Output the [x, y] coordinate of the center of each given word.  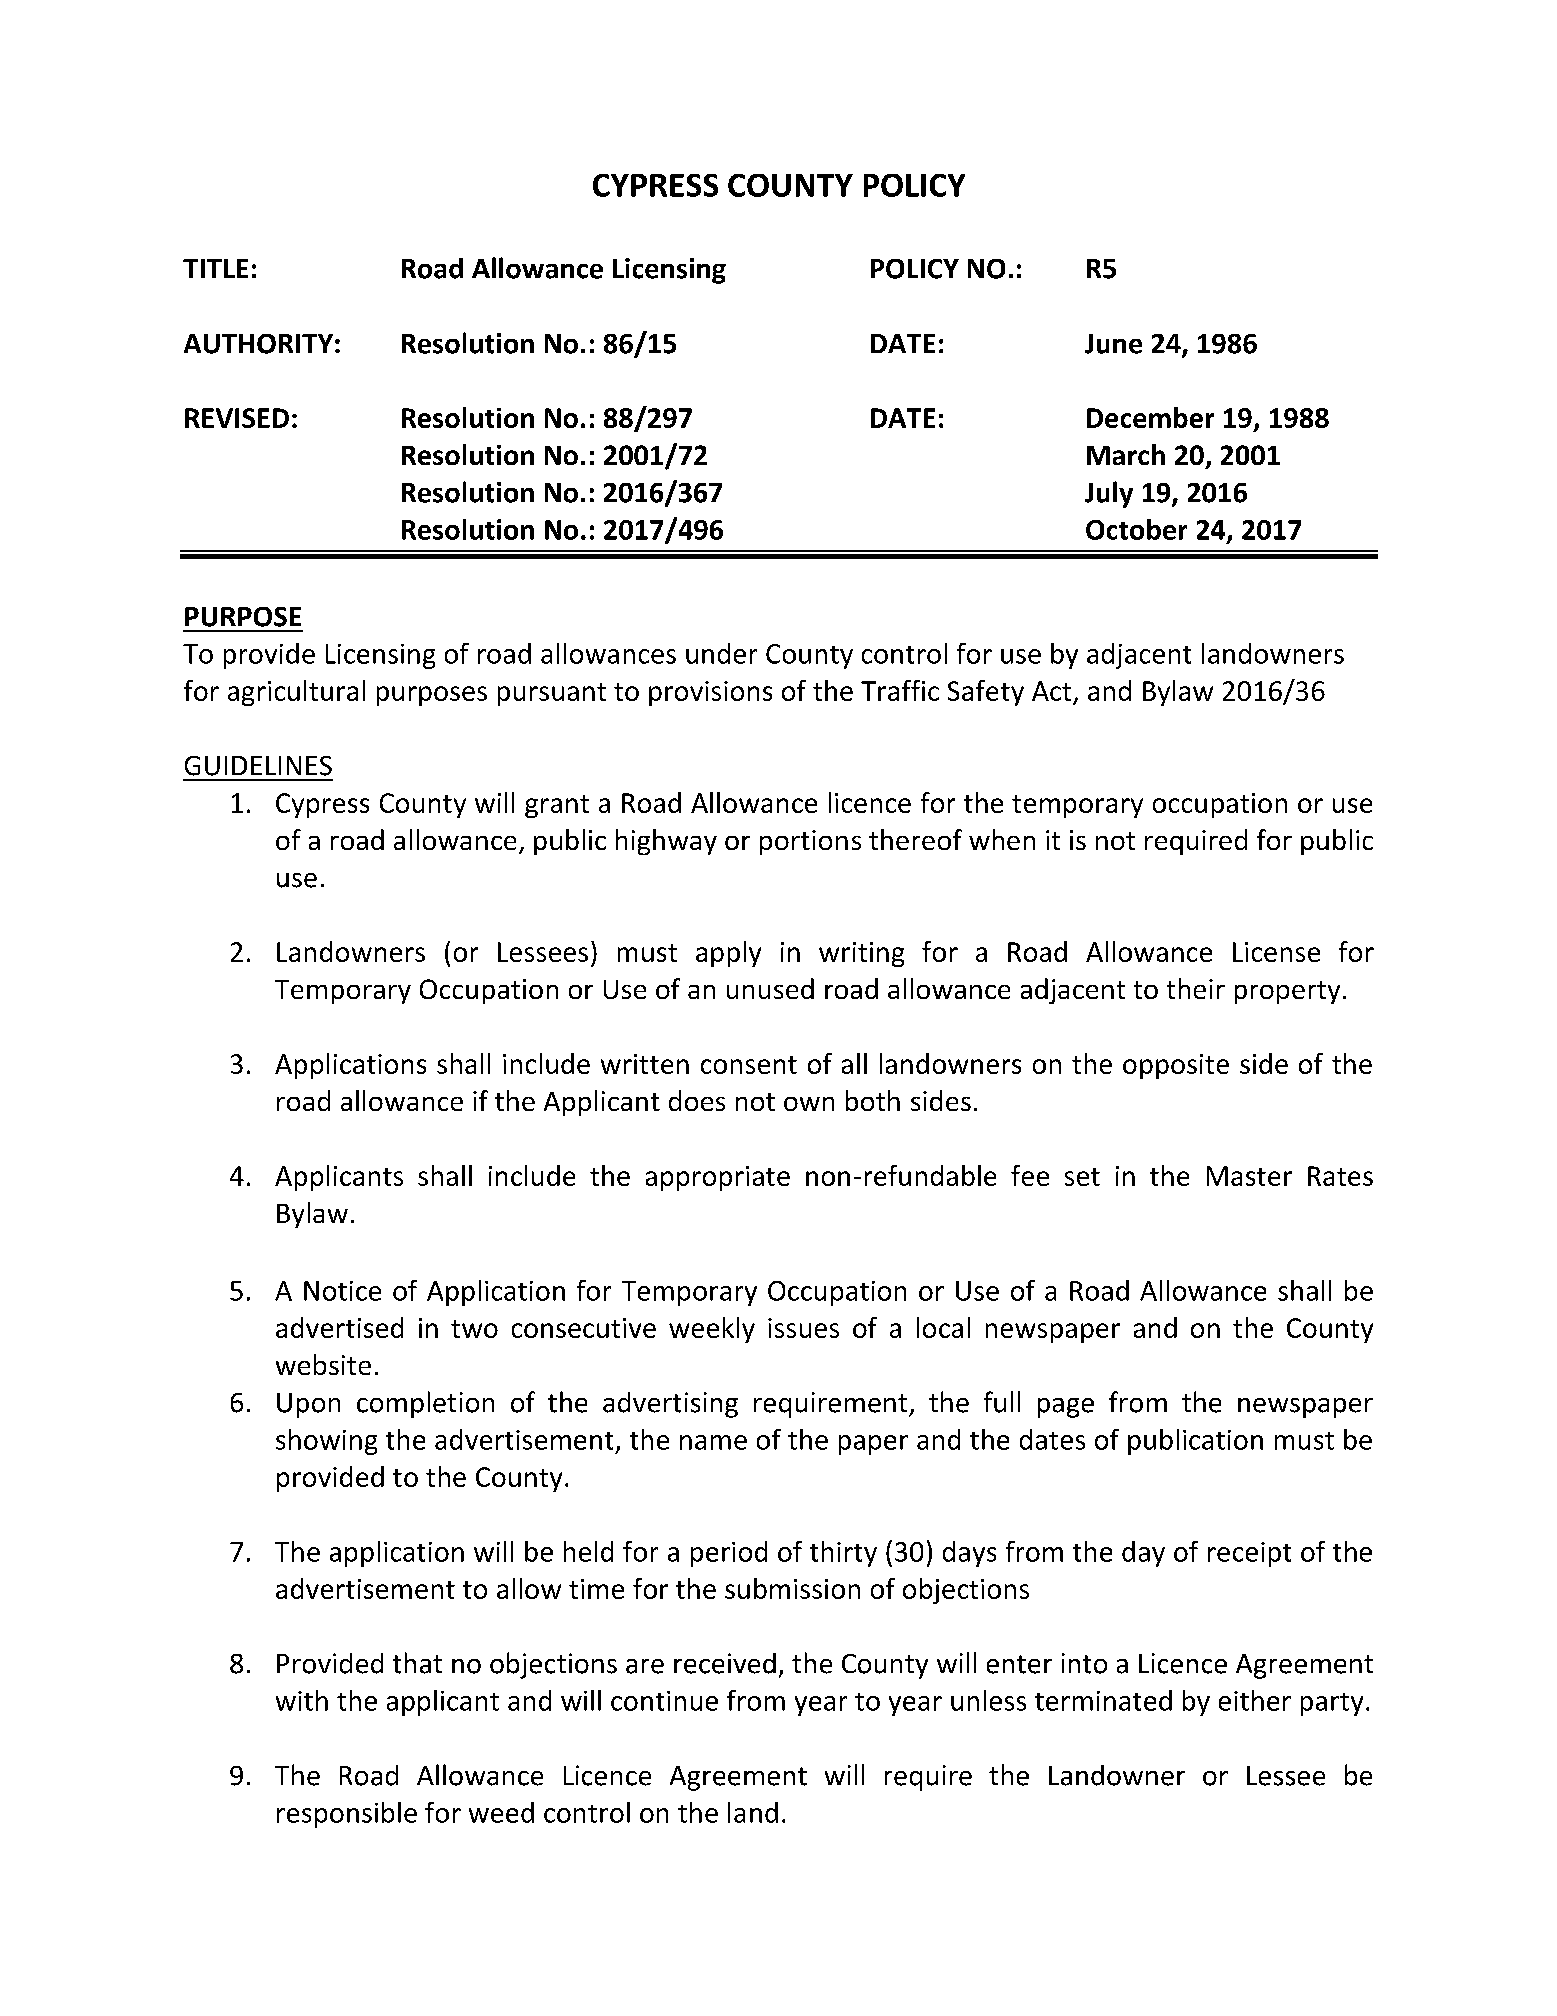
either [1255, 1700]
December [1150, 417]
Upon [308, 1405]
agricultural [296, 693]
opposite [1176, 1066]
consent [749, 1065]
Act [1053, 692]
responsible [347, 1815]
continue [664, 1701]
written [645, 1064]
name [713, 1442]
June [1113, 344]
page [1066, 1408]
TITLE [215, 268]
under [721, 653]
